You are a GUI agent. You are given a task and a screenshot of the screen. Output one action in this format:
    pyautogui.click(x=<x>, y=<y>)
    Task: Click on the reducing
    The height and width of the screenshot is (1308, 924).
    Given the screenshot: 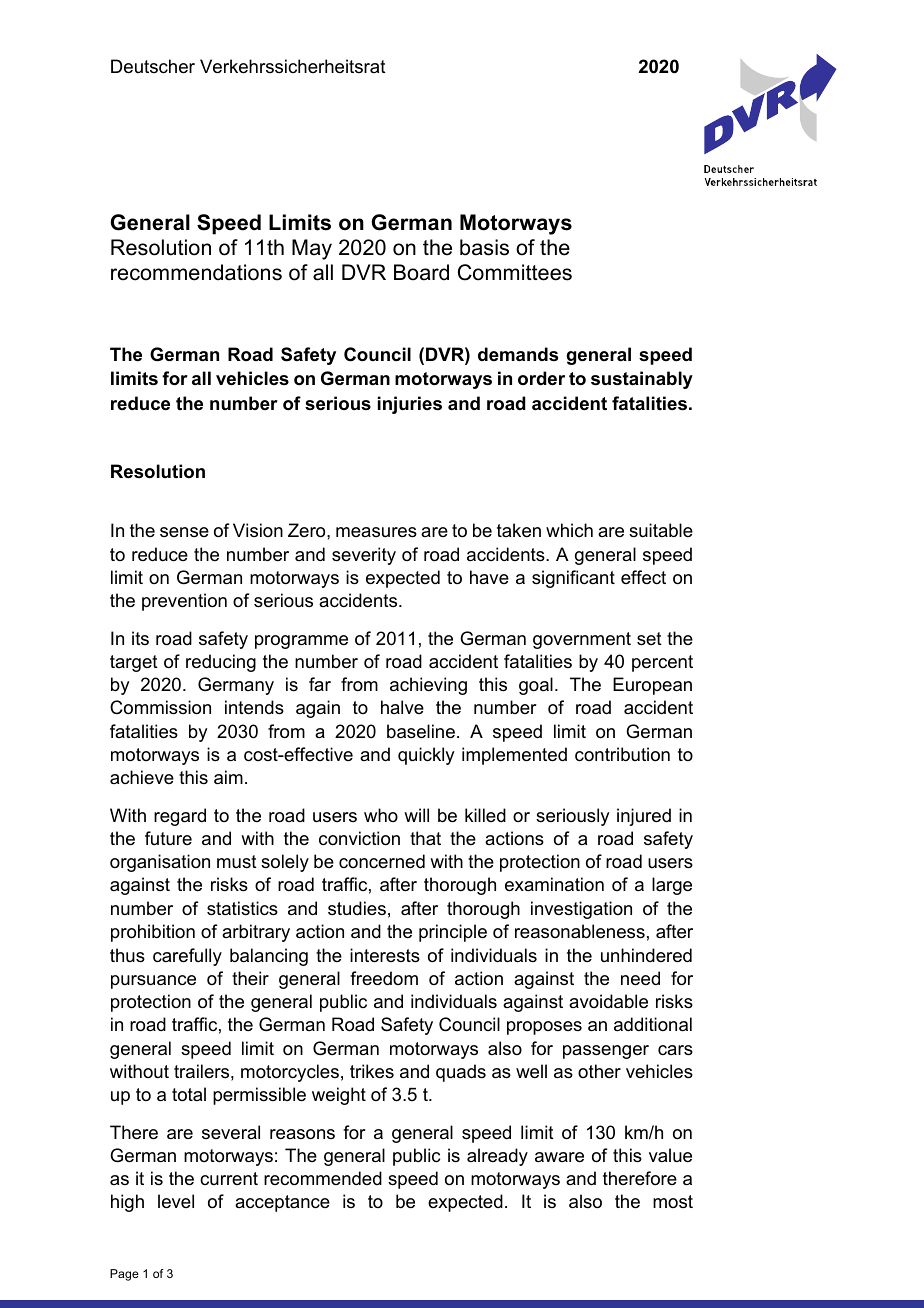 What is the action you would take?
    pyautogui.click(x=221, y=663)
